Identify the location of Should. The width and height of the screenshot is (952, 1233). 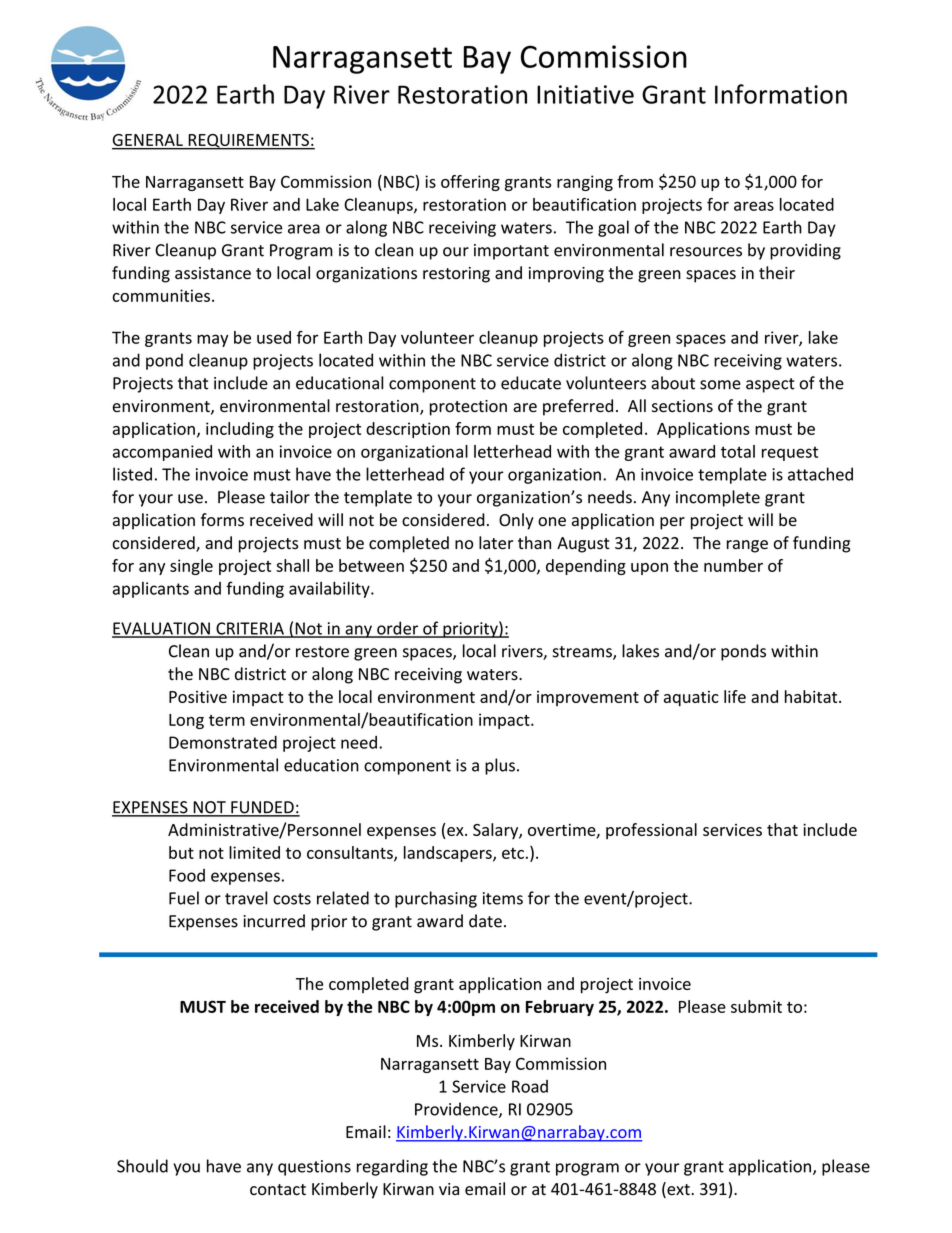
(142, 1166).
